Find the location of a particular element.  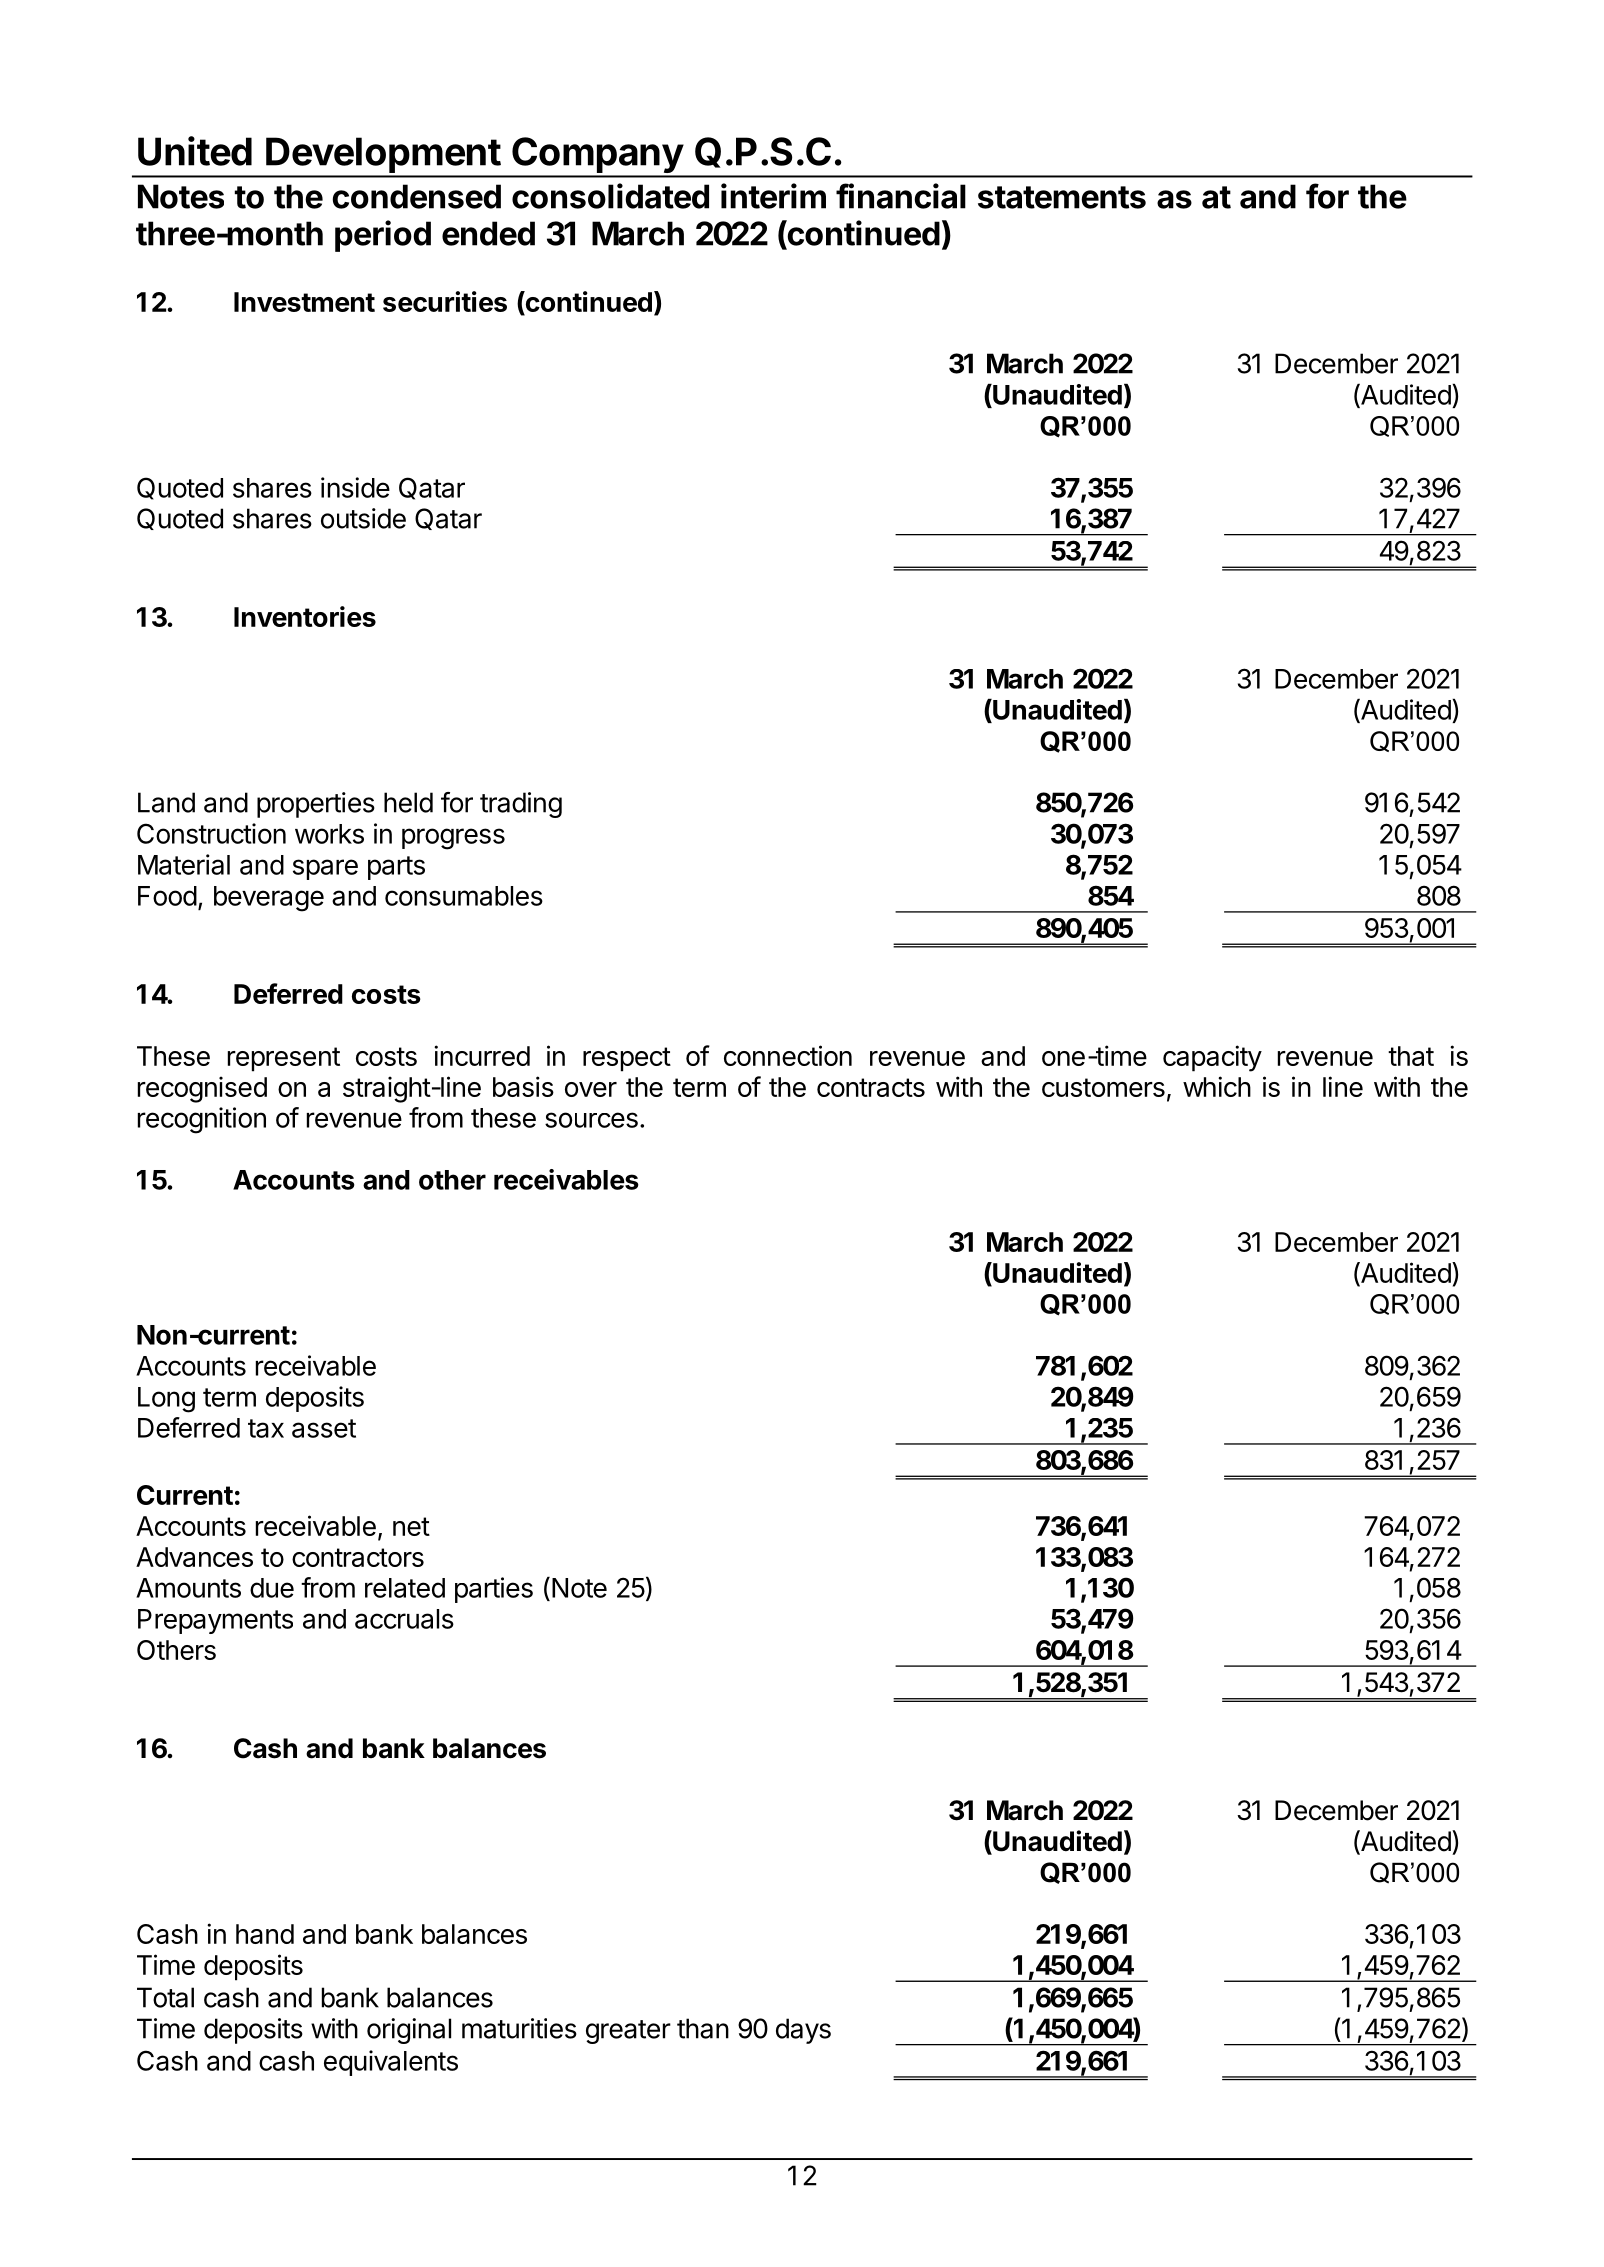

connection is located at coordinates (788, 1055).
